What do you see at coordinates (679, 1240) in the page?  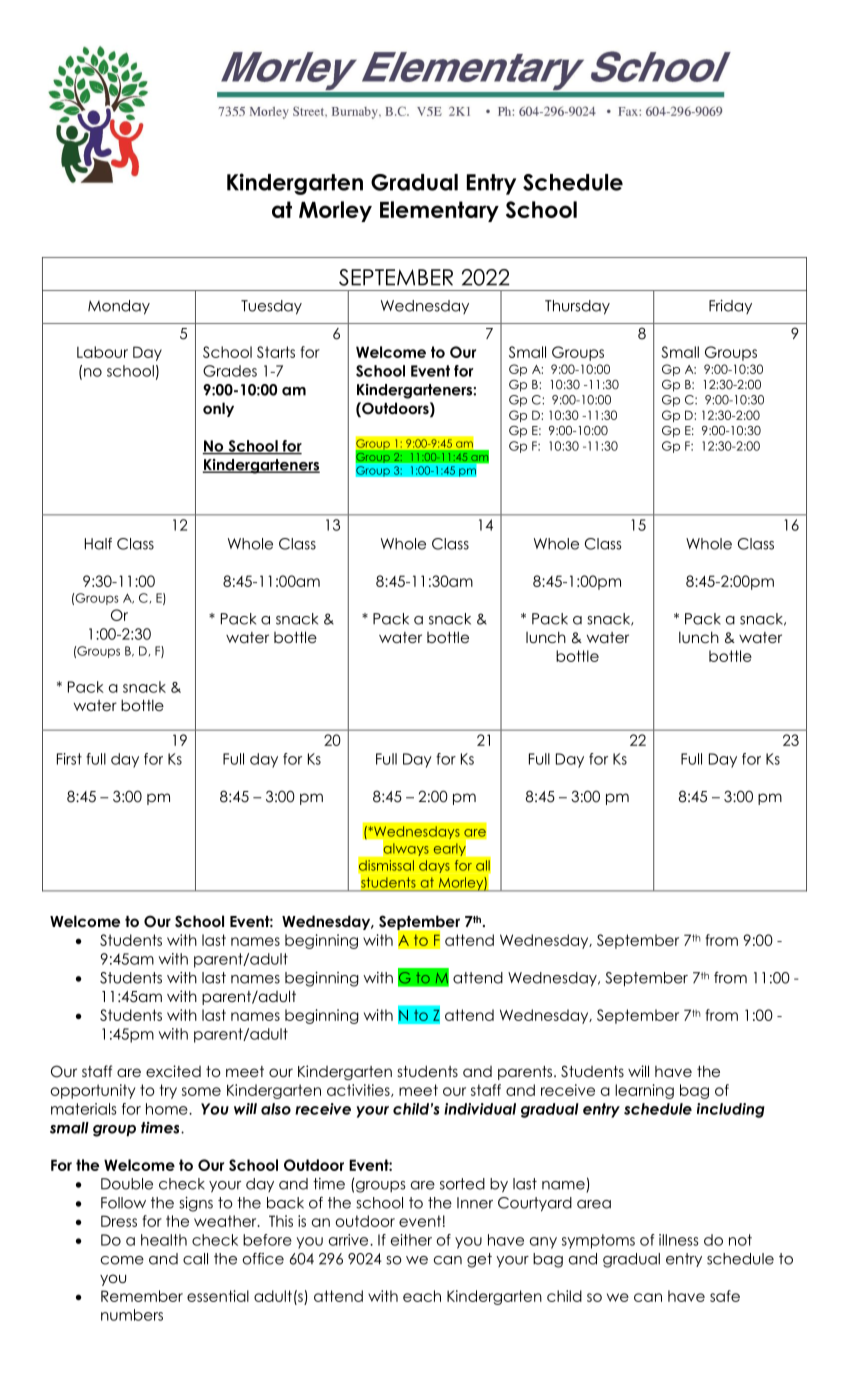 I see `illness` at bounding box center [679, 1240].
